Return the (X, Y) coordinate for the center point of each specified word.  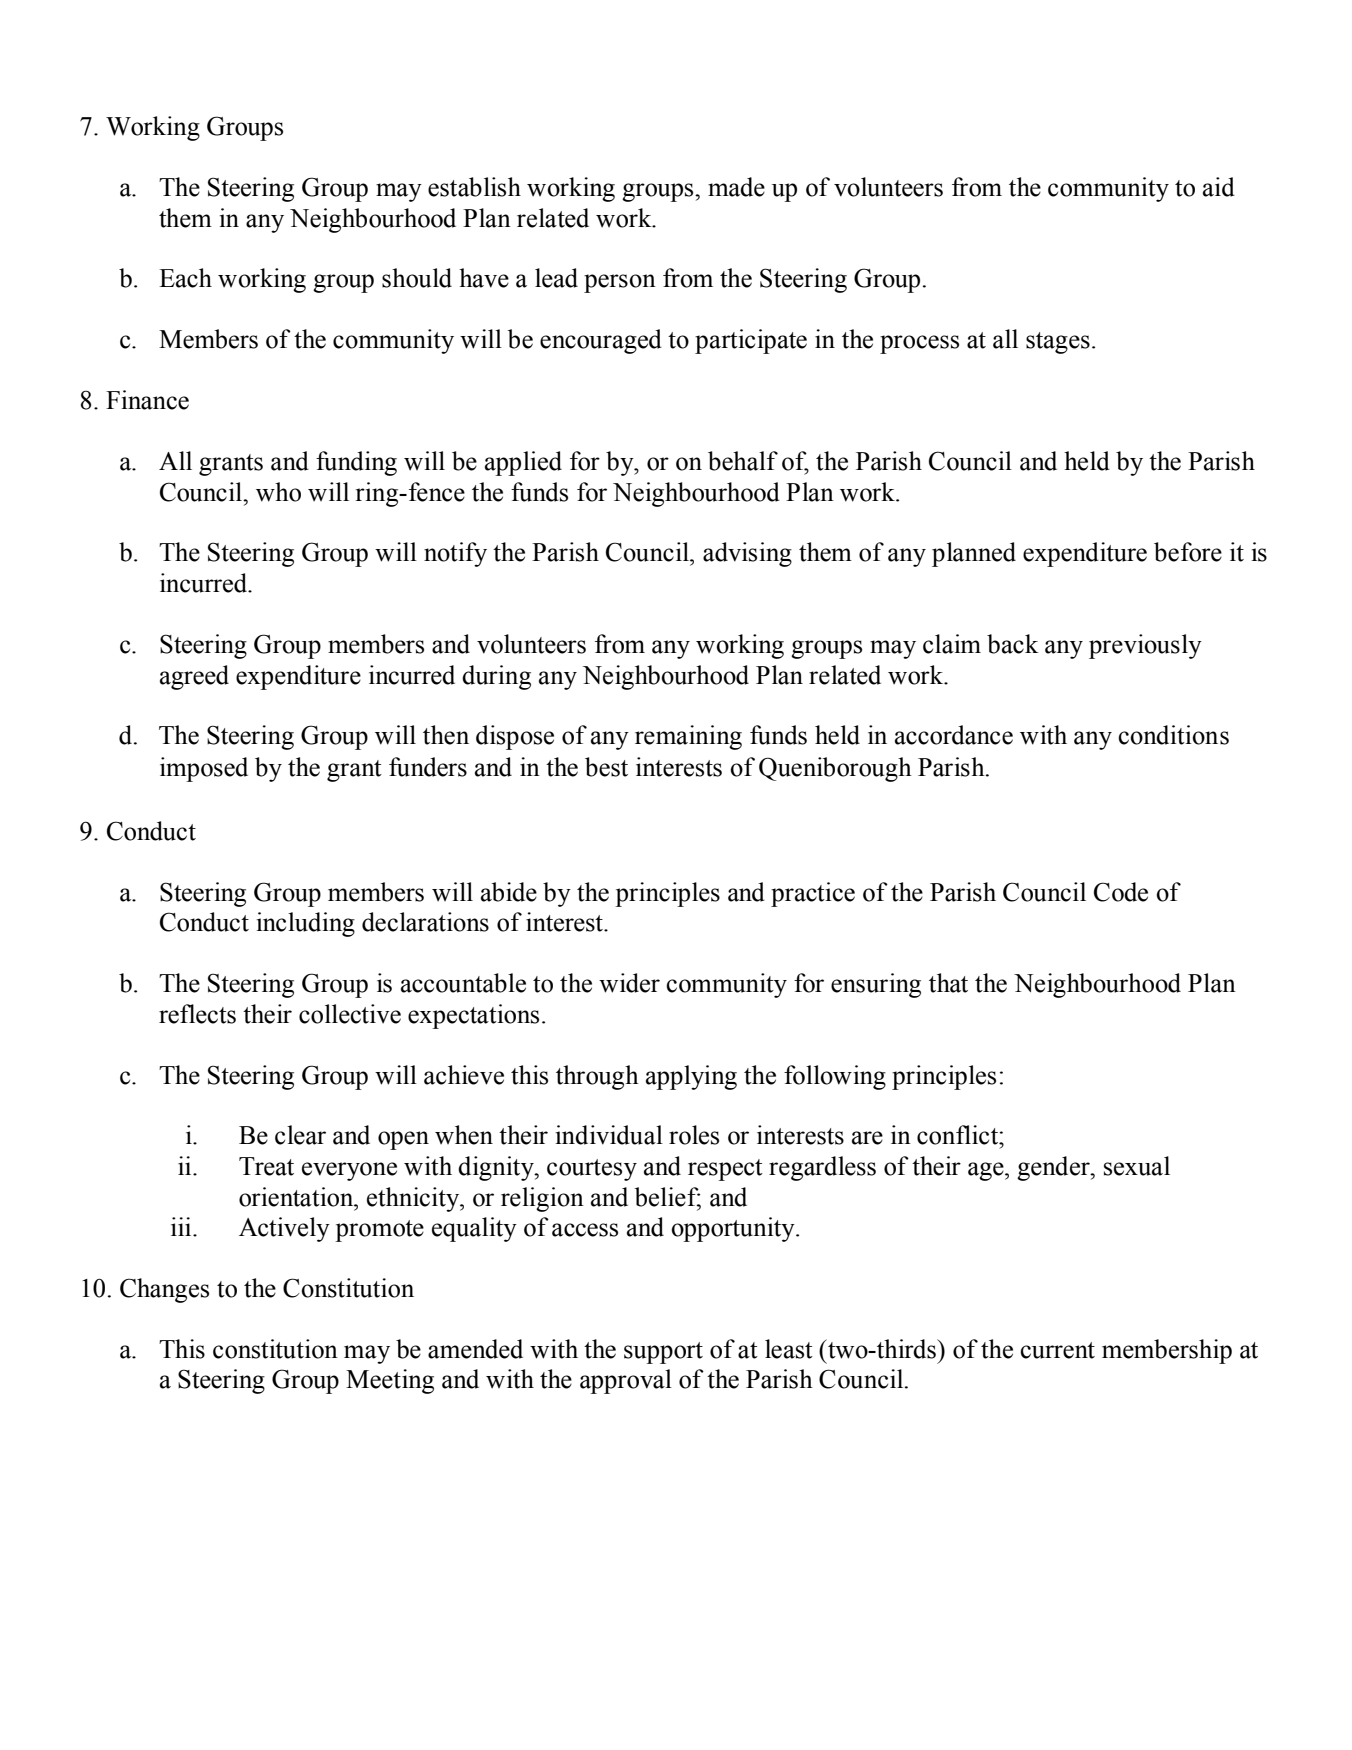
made (736, 187)
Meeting (390, 1381)
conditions (1173, 735)
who (278, 492)
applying (691, 1077)
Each (185, 278)
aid (1219, 187)
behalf (743, 461)
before (1188, 552)
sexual (1137, 1166)
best (606, 767)
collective (350, 1014)
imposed (204, 769)
